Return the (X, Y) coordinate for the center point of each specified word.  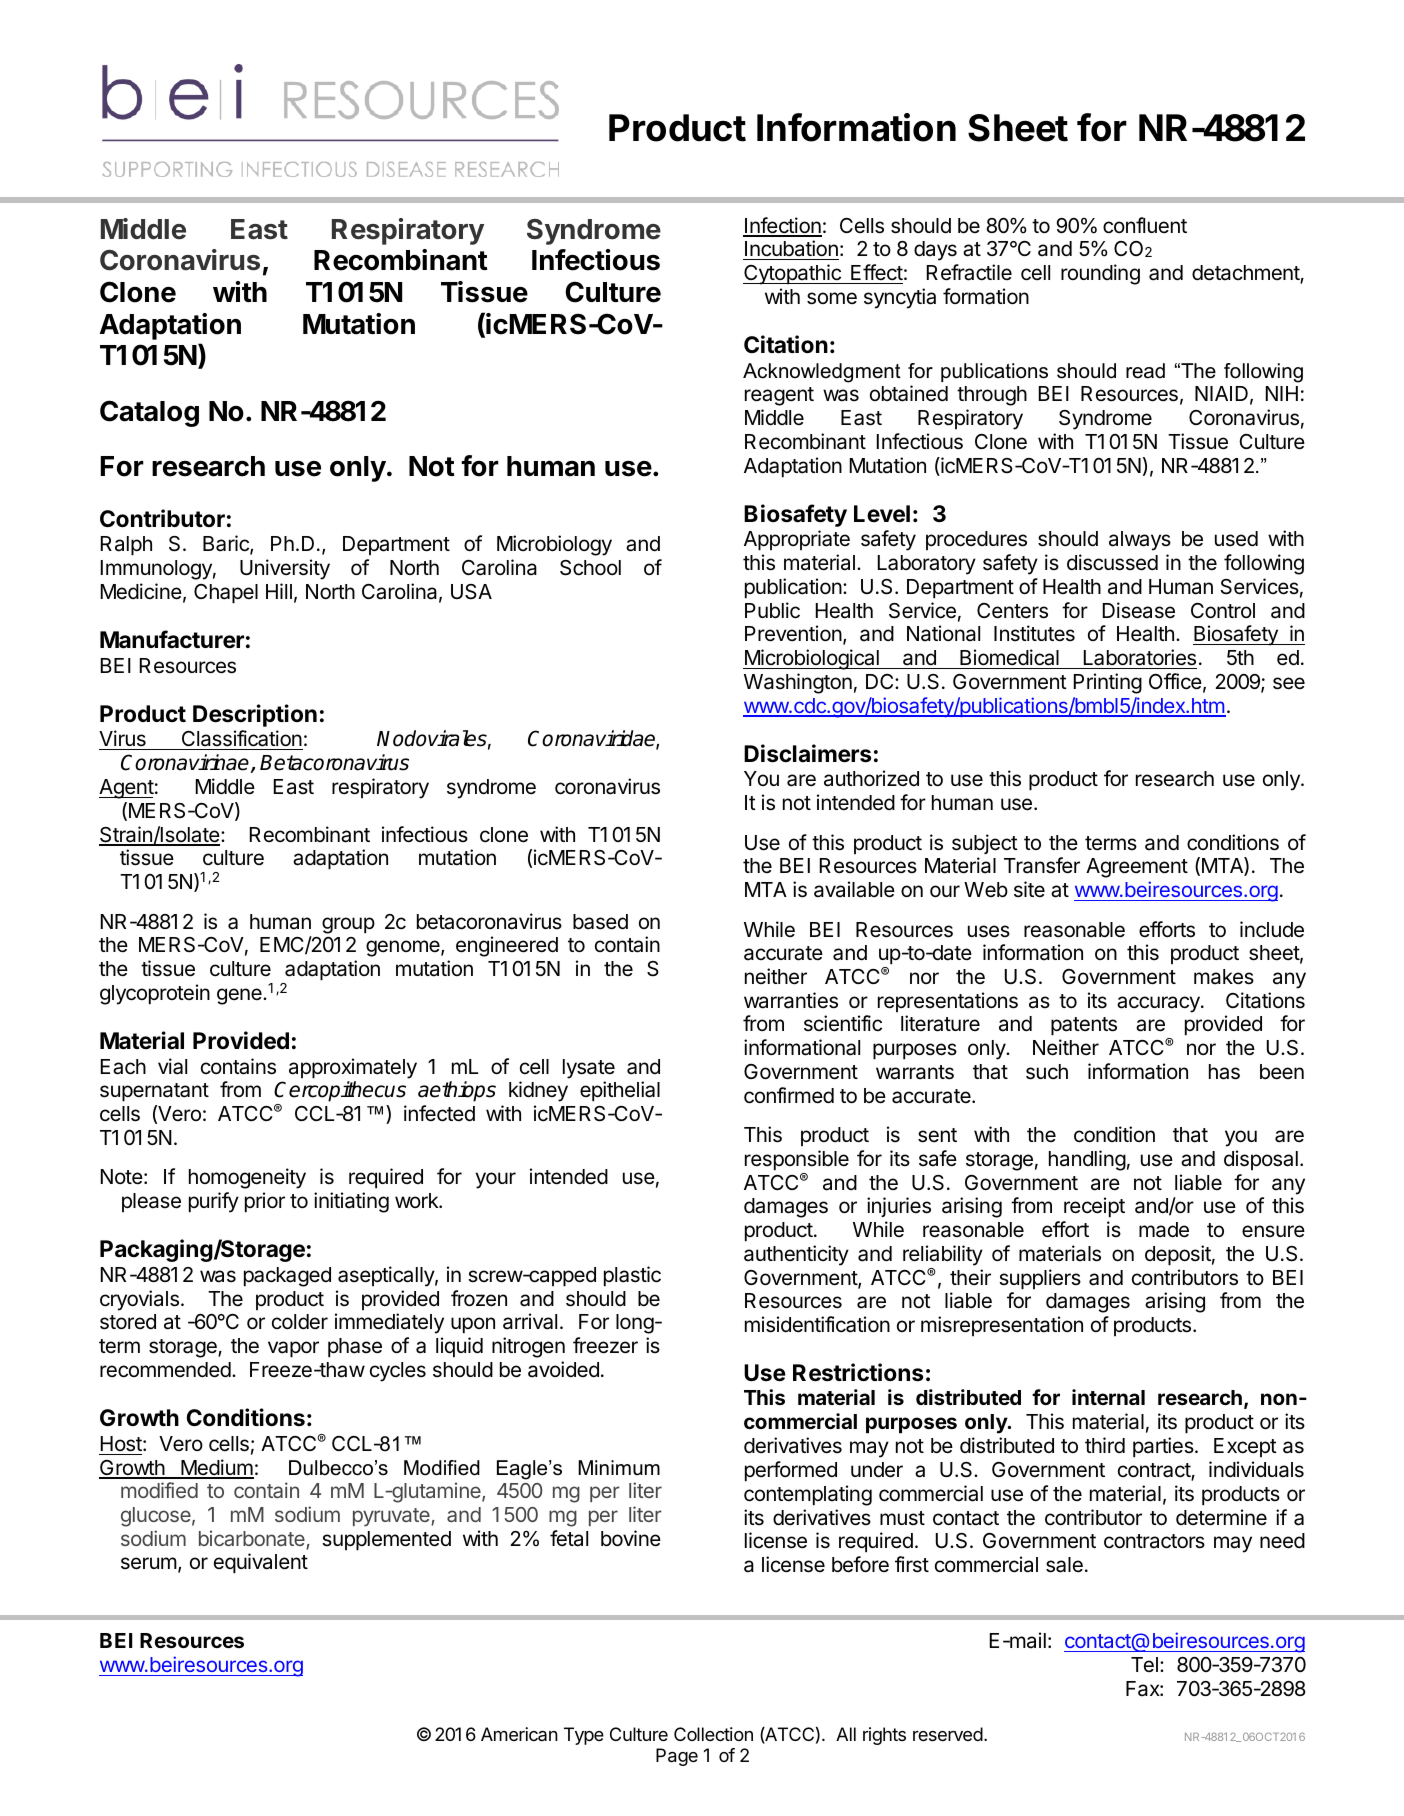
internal (1108, 1397)
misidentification (817, 1324)
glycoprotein (155, 994)
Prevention (793, 633)
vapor (293, 1349)
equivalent (261, 1563)
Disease (1139, 610)
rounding (1100, 274)
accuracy (1159, 1004)
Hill (279, 591)
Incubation (791, 250)
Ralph (126, 546)
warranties (791, 1000)
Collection (713, 1734)
